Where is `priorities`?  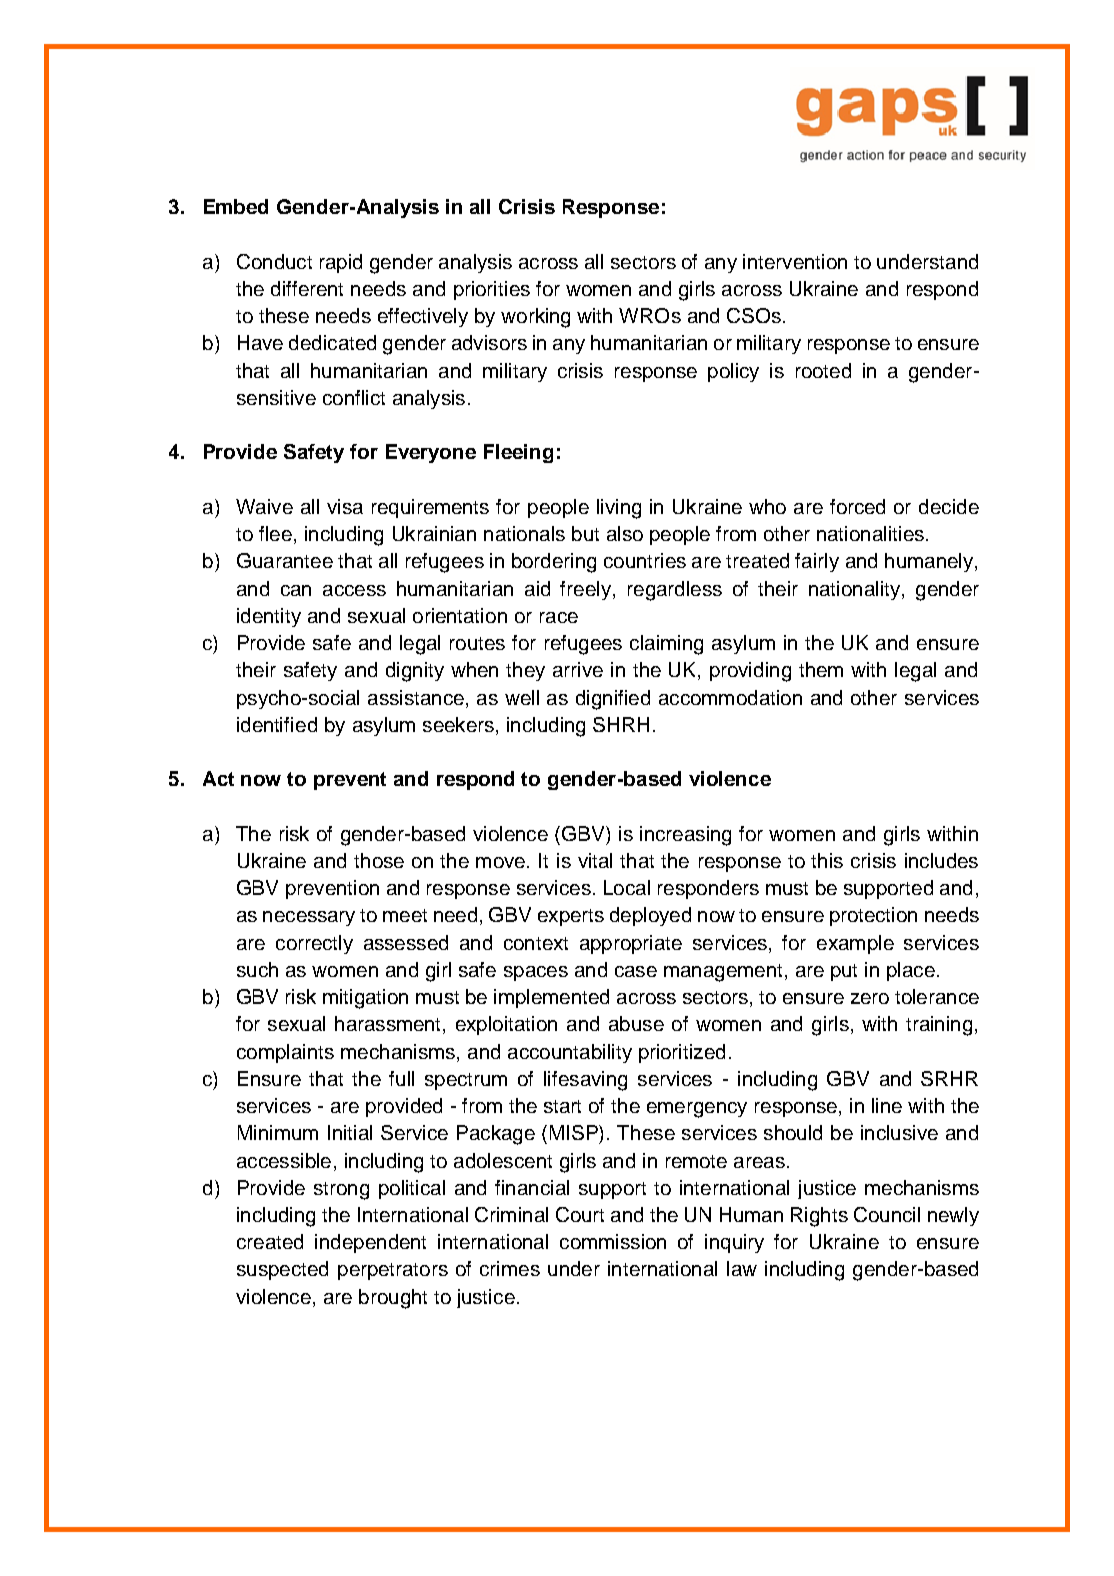 priorities is located at coordinates (492, 290).
